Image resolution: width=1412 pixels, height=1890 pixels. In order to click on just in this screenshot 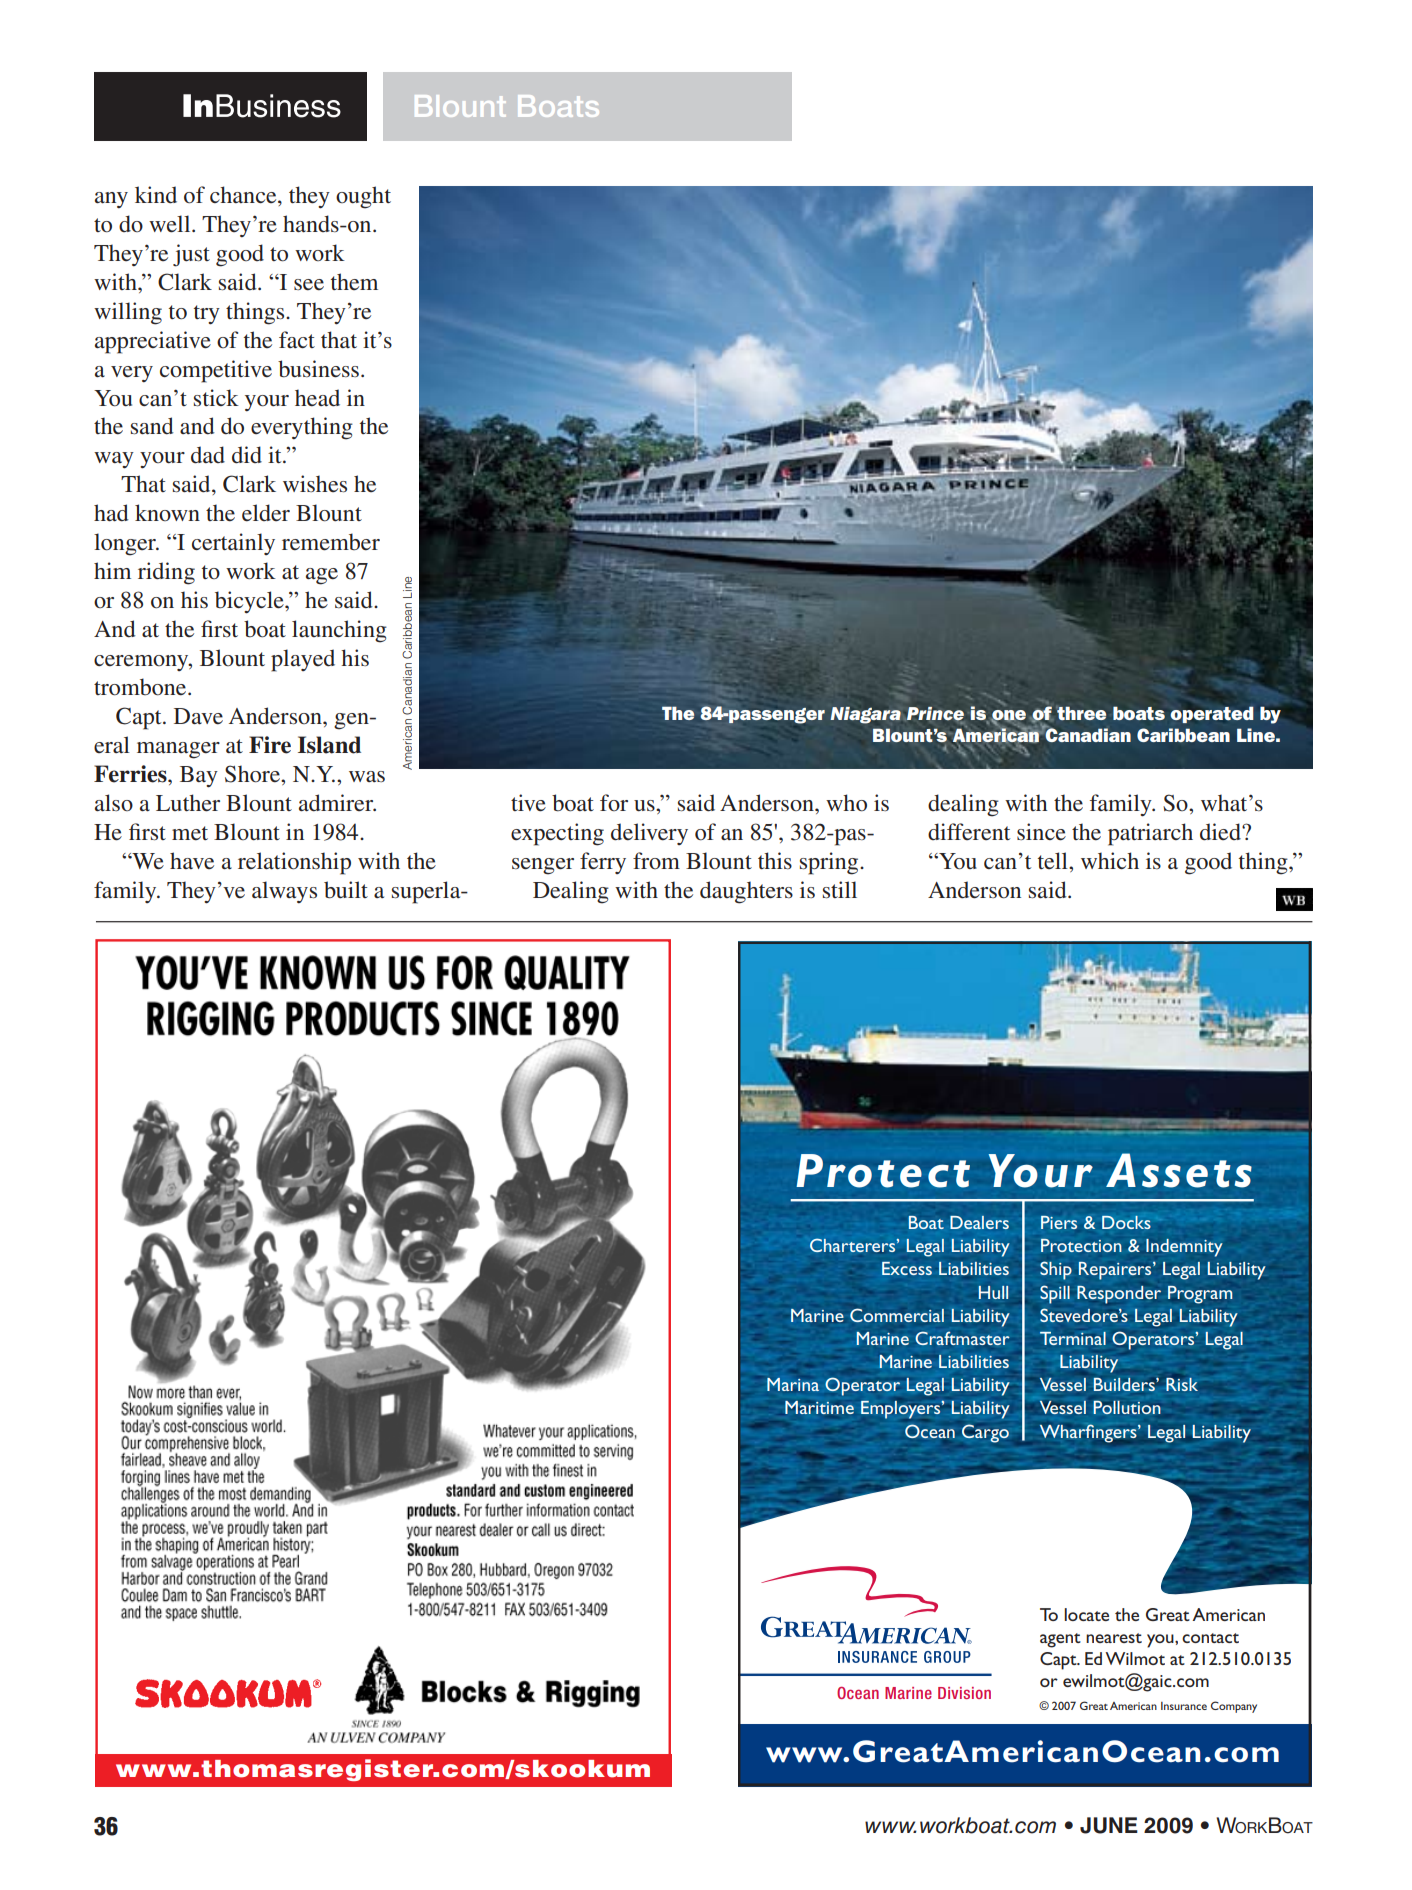, I will do `click(191, 255)`.
